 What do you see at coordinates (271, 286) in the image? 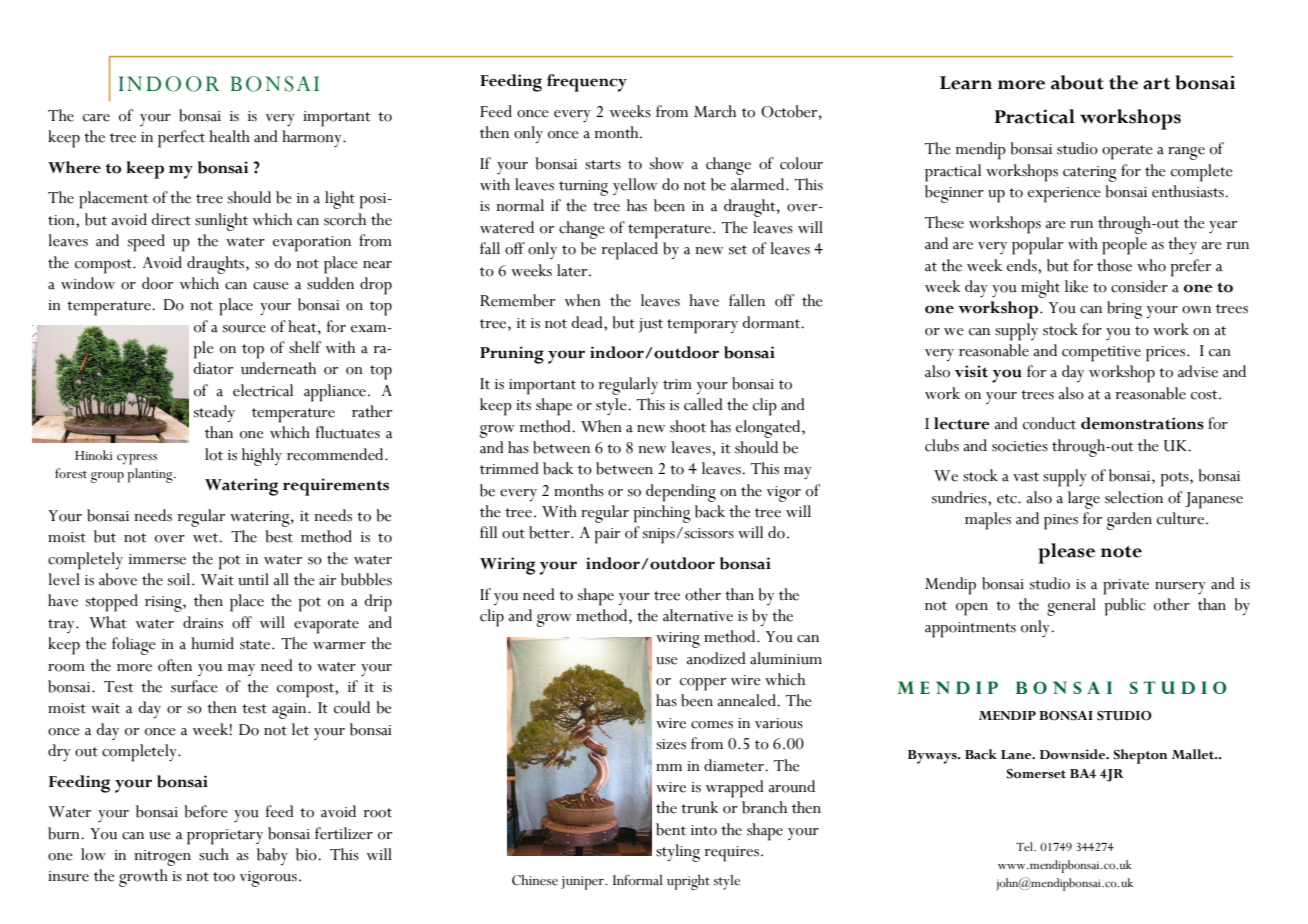
I see `cause` at bounding box center [271, 286].
